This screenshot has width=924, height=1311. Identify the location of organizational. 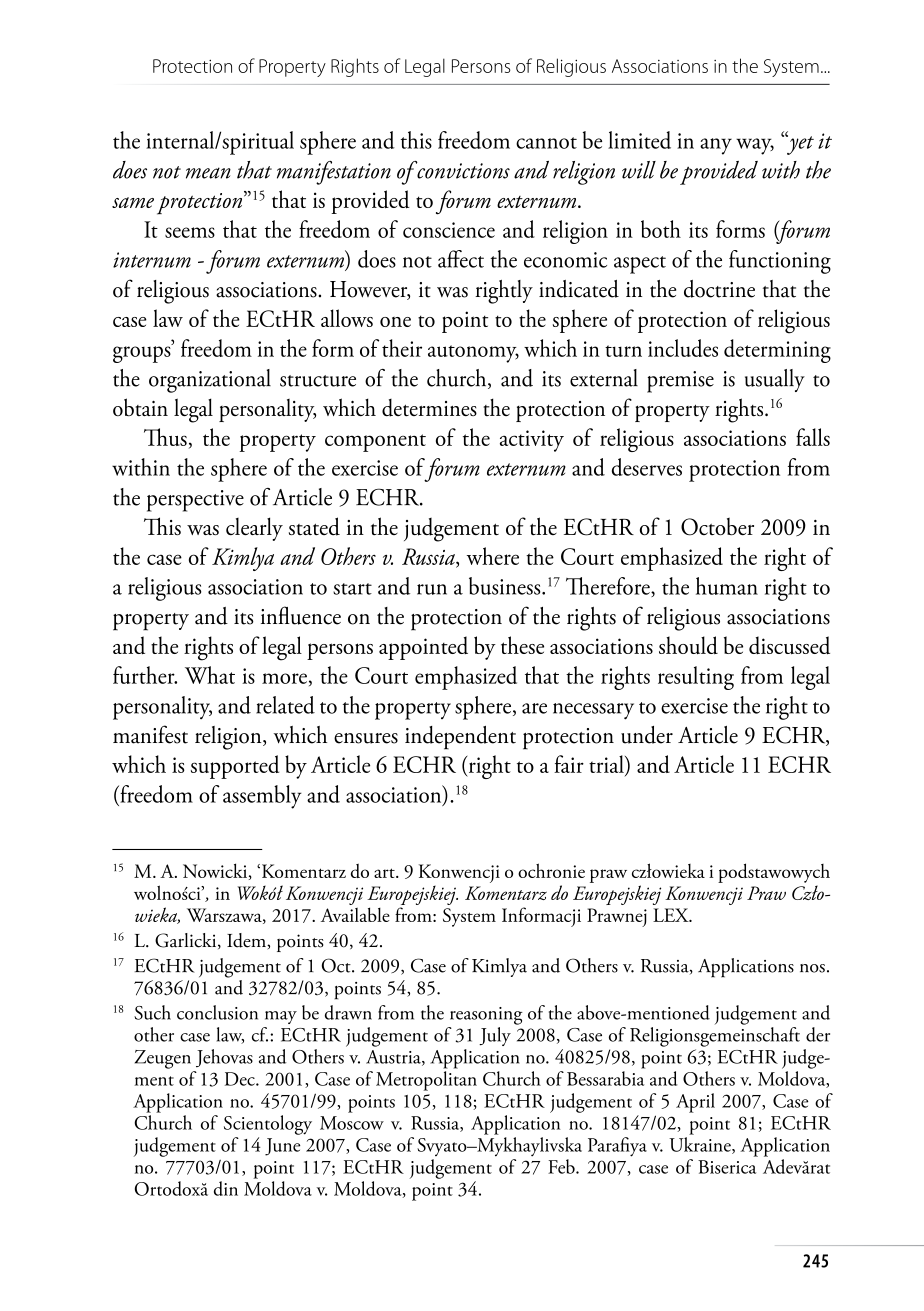
(210, 381).
